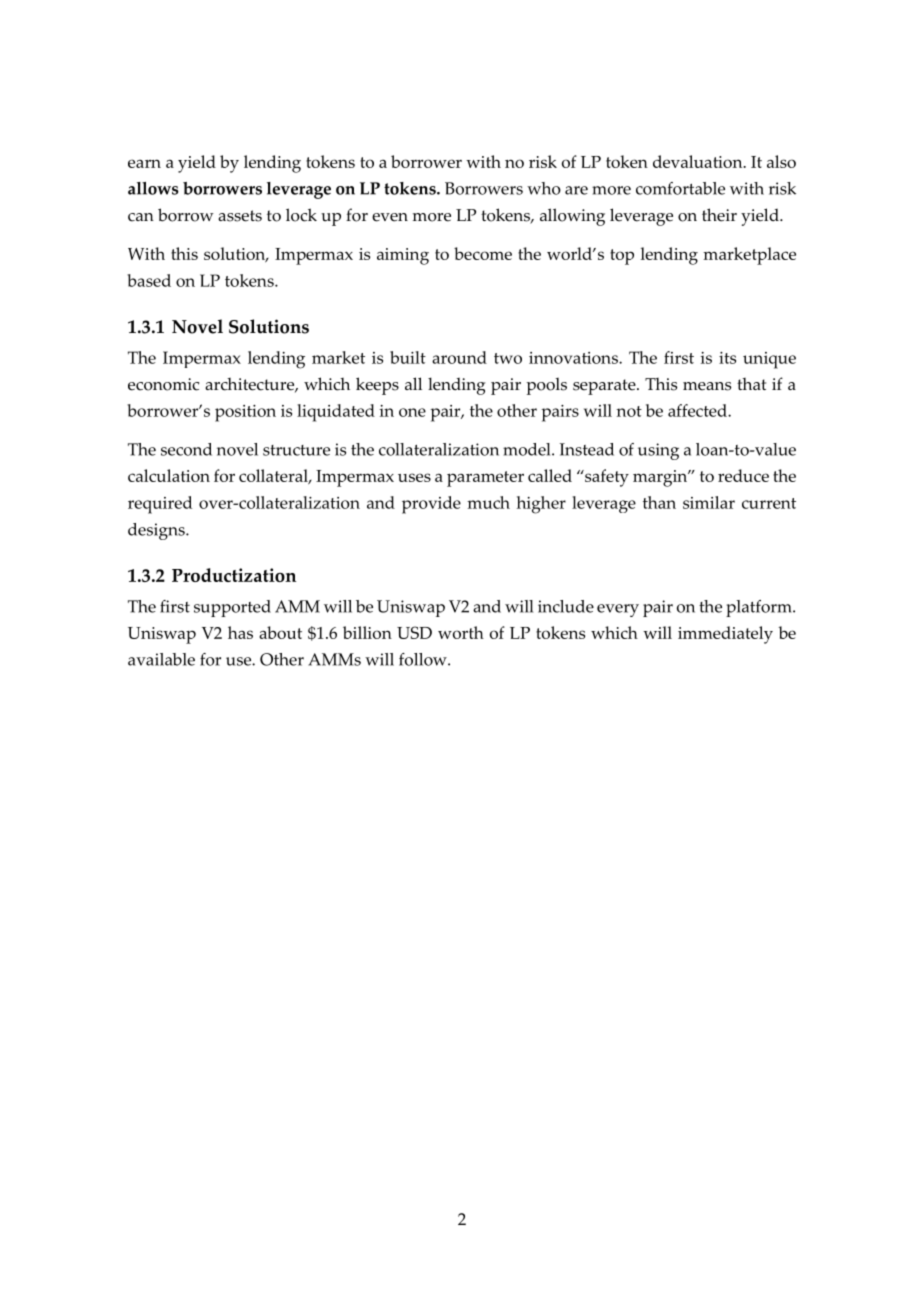  I want to click on has, so click(240, 632).
